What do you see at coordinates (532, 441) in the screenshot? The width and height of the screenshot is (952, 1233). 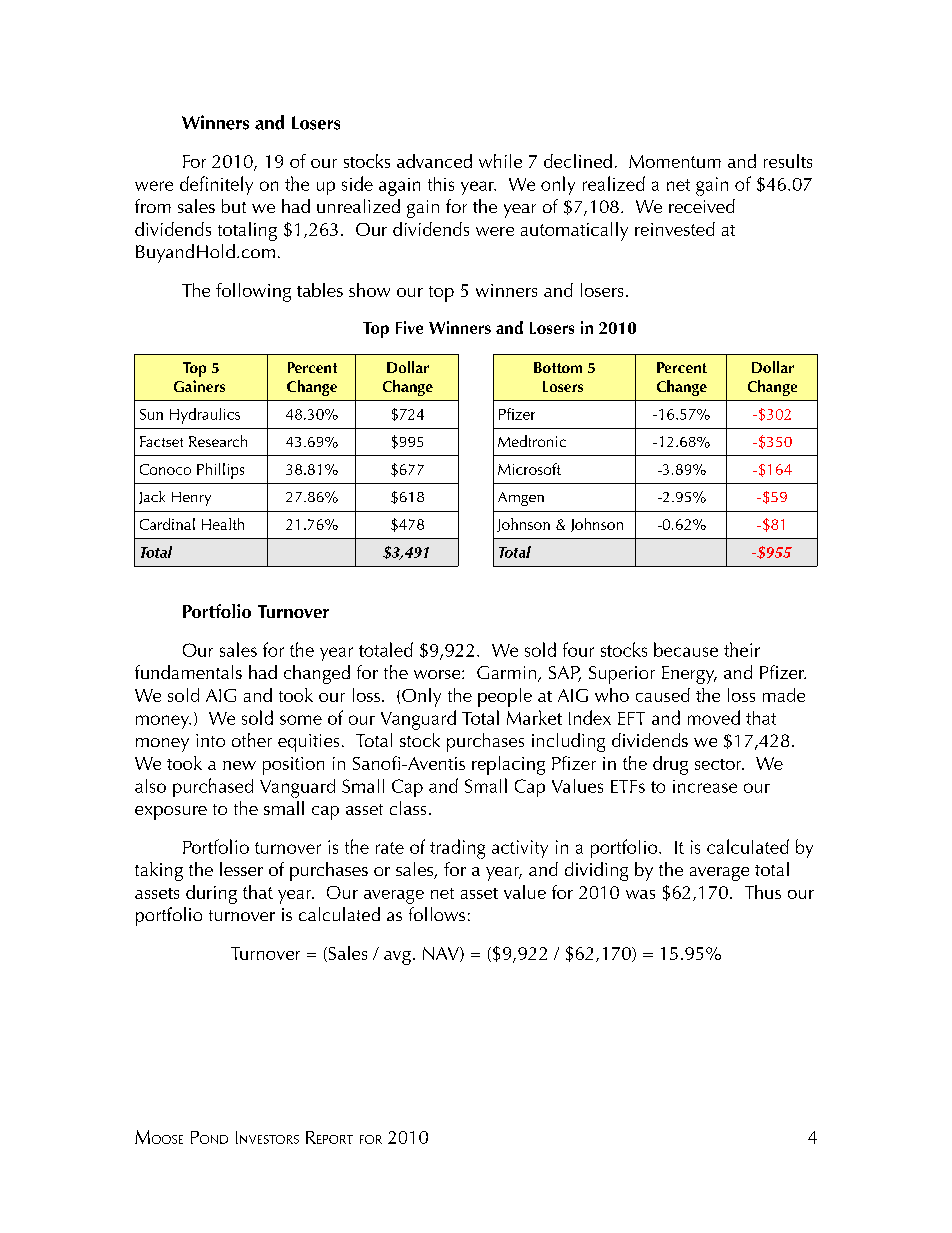 I see `Medtronic` at bounding box center [532, 441].
